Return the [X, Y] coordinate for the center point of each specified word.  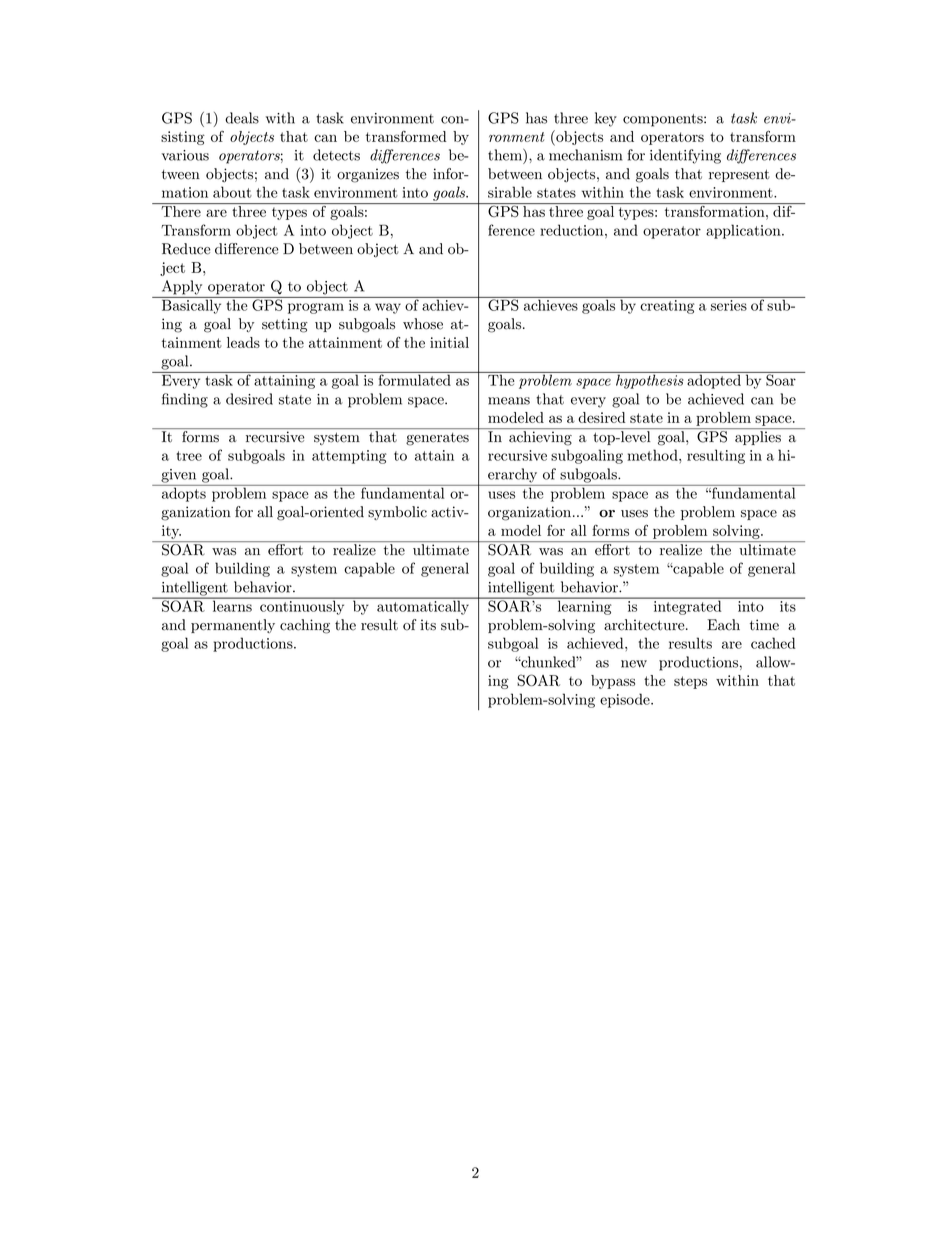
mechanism [585, 155]
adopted [714, 380]
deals [242, 118]
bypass [613, 682]
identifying [685, 156]
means [509, 401]
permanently [233, 626]
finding [185, 400]
